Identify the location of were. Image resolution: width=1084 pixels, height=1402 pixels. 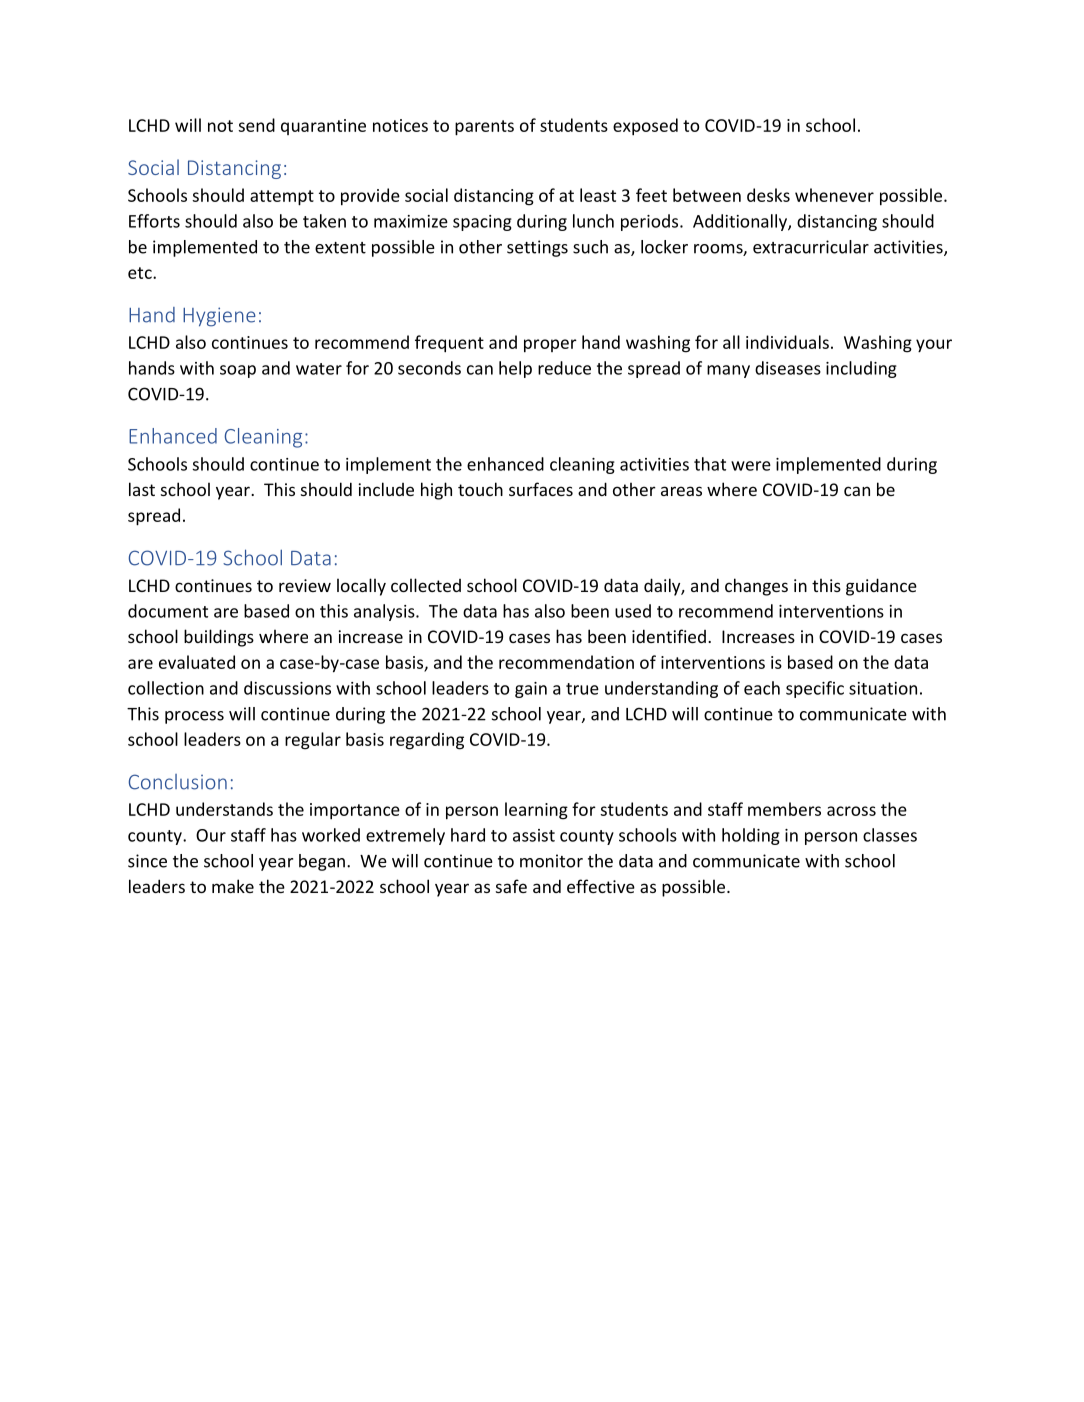
(751, 466).
